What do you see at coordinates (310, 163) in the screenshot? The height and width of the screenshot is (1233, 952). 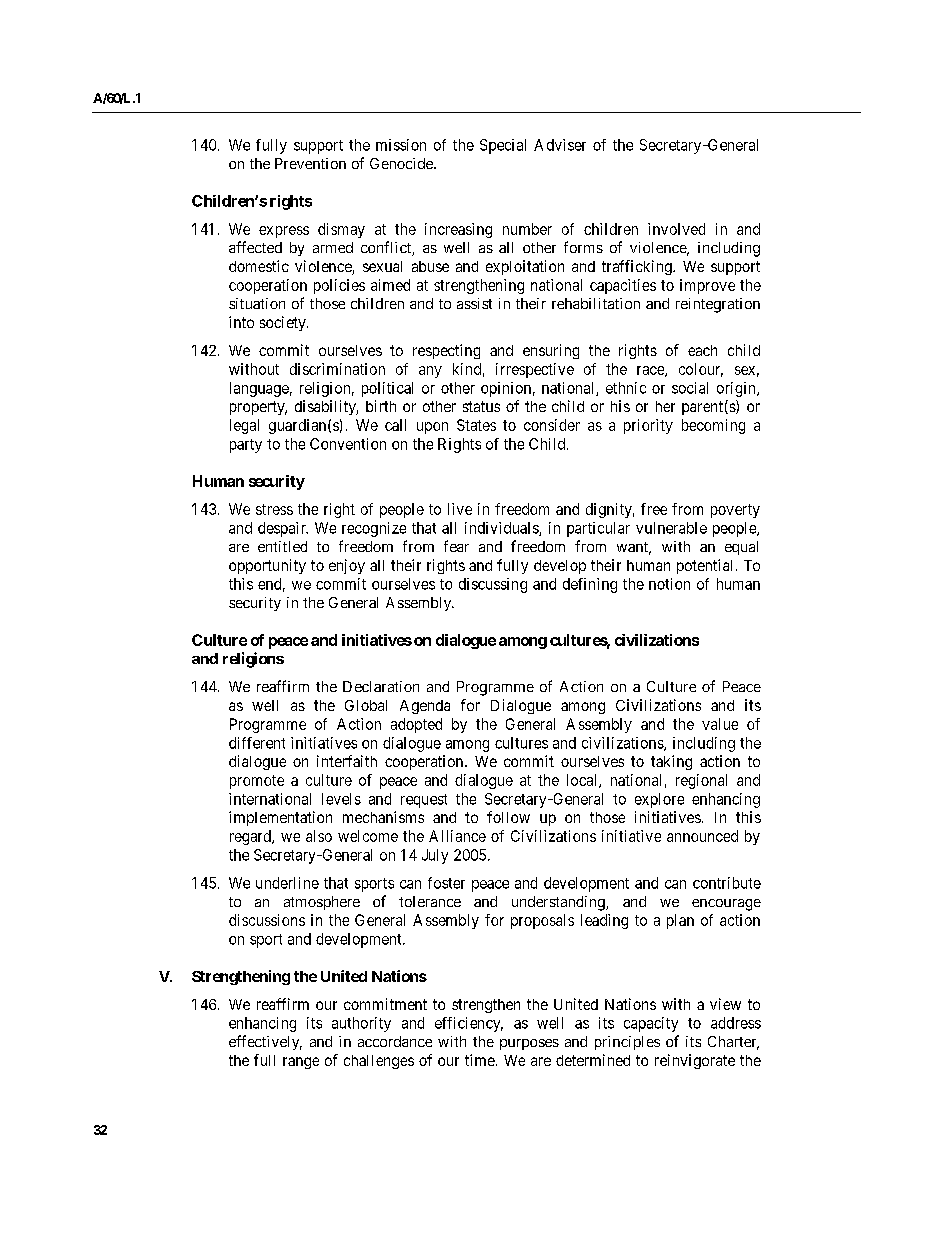 I see `Prevention` at bounding box center [310, 163].
